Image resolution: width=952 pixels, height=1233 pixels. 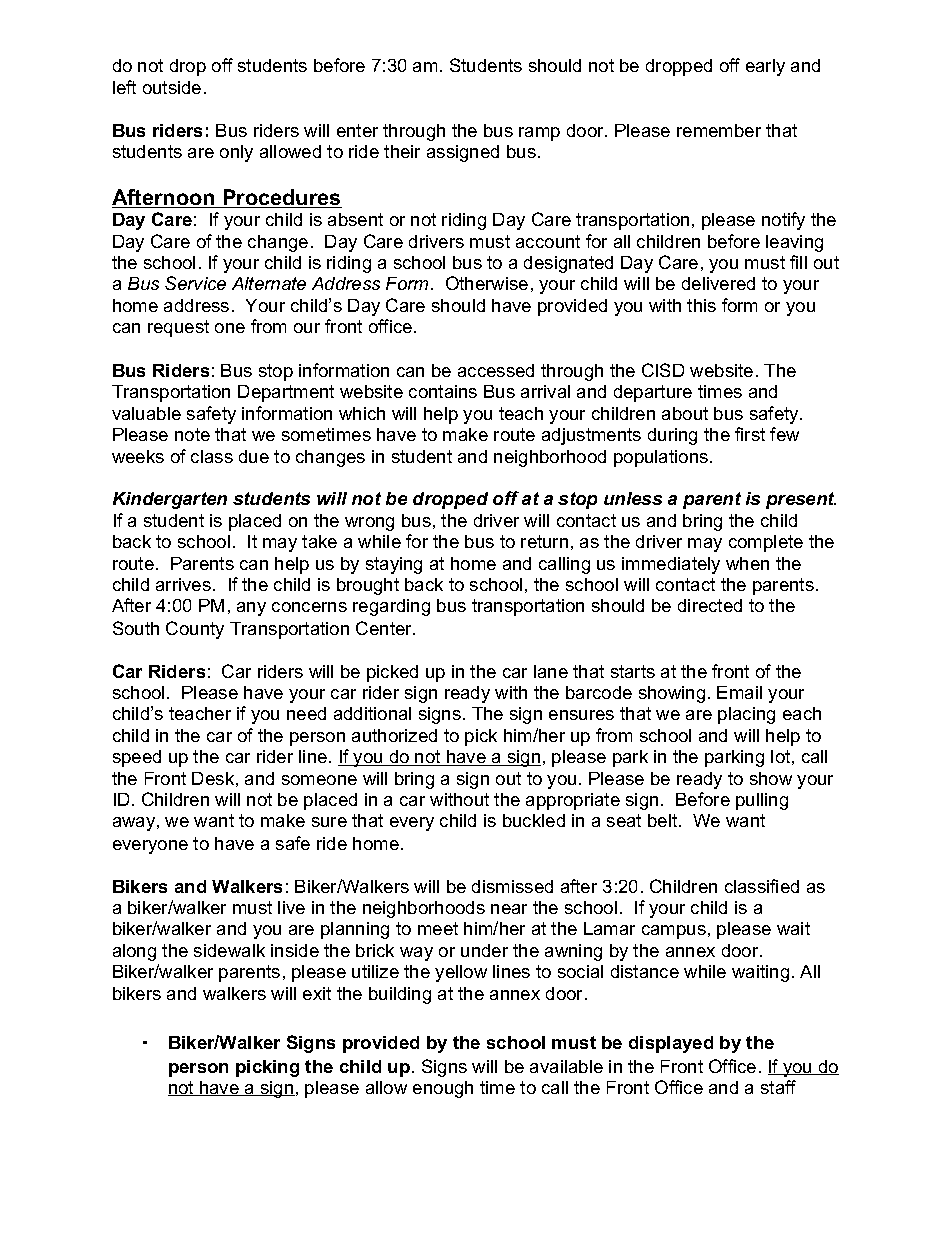 I want to click on outside, so click(x=172, y=87).
